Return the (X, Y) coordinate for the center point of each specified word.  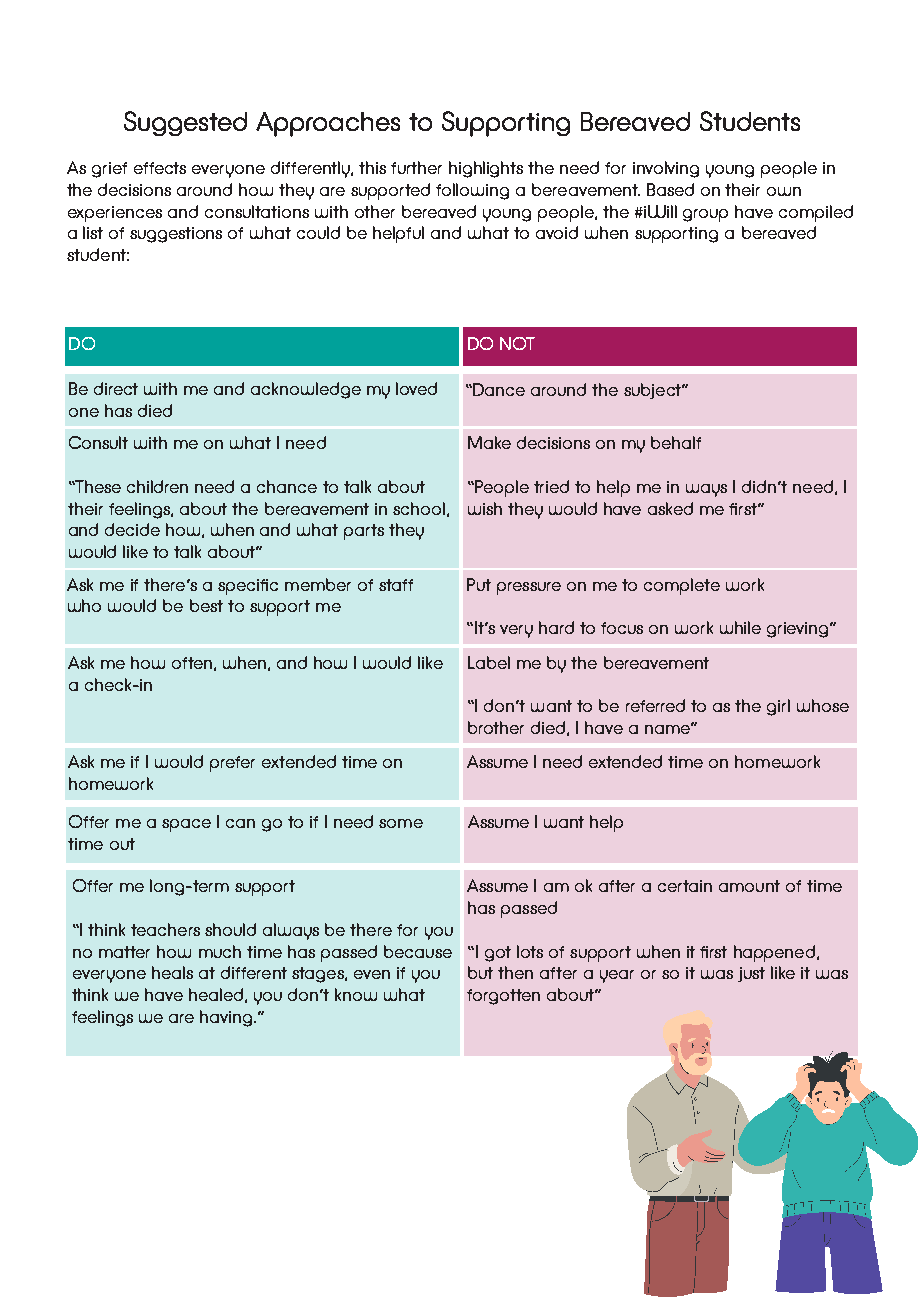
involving (666, 169)
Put (479, 584)
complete (682, 586)
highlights (486, 169)
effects (160, 168)
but (480, 972)
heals (172, 972)
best (206, 605)
